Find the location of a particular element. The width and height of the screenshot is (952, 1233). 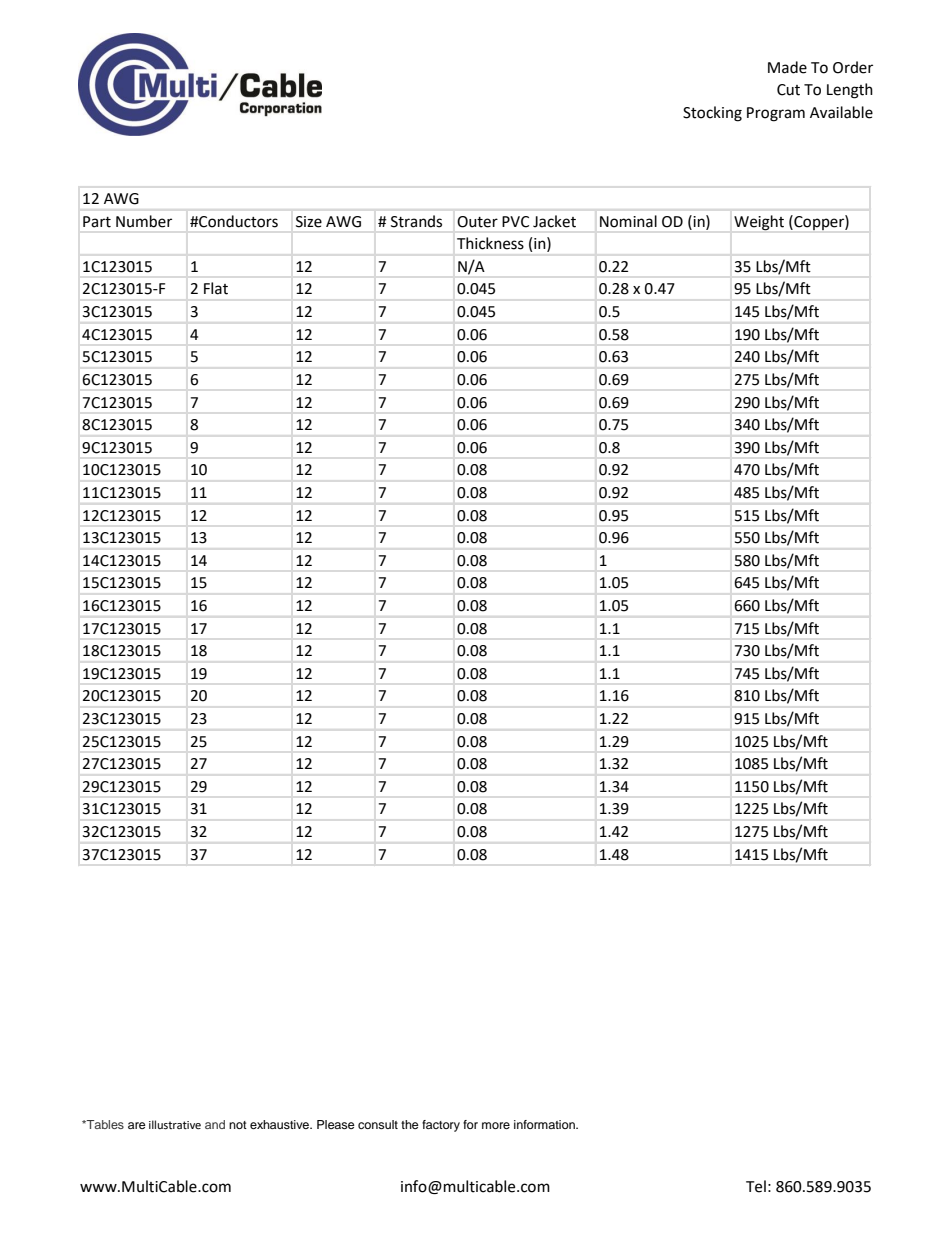

illustrative is located at coordinates (175, 1125).
